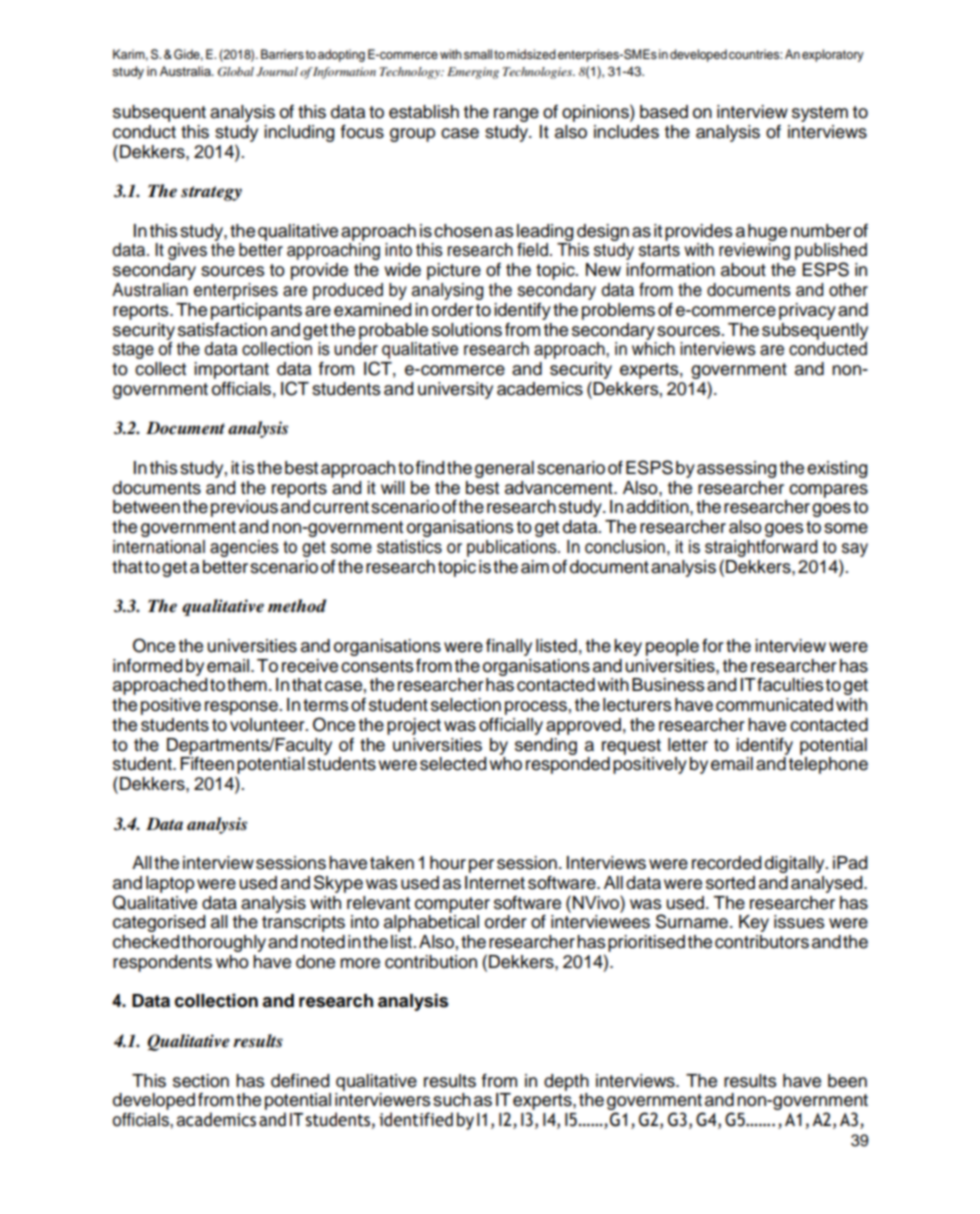 The height and width of the screenshot is (1214, 980). What do you see at coordinates (231, 370) in the screenshot?
I see `important` at bounding box center [231, 370].
